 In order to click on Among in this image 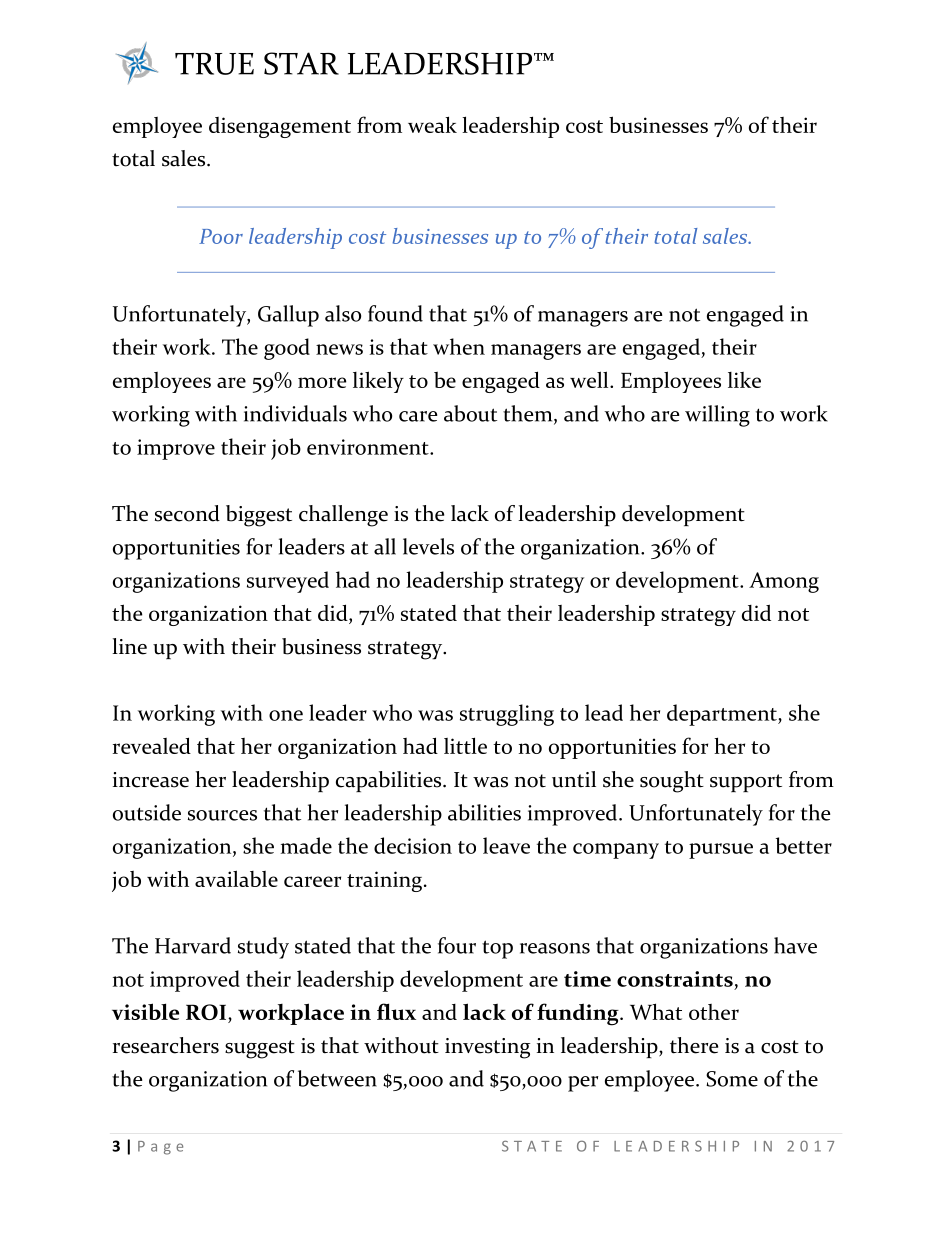, I will do `click(784, 582)`.
